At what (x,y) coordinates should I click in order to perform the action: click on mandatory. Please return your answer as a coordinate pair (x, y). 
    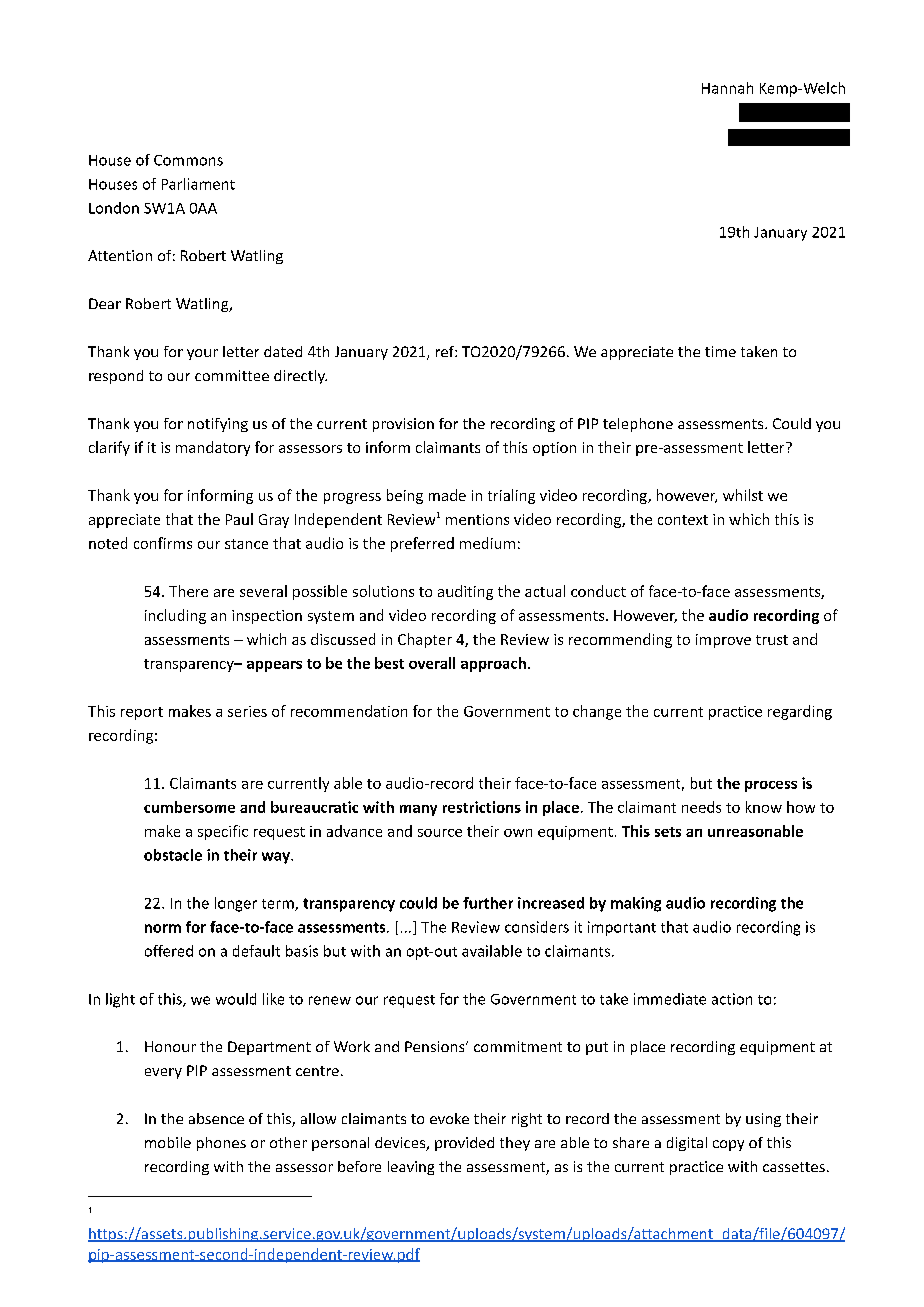
    Looking at the image, I should click on (213, 448).
